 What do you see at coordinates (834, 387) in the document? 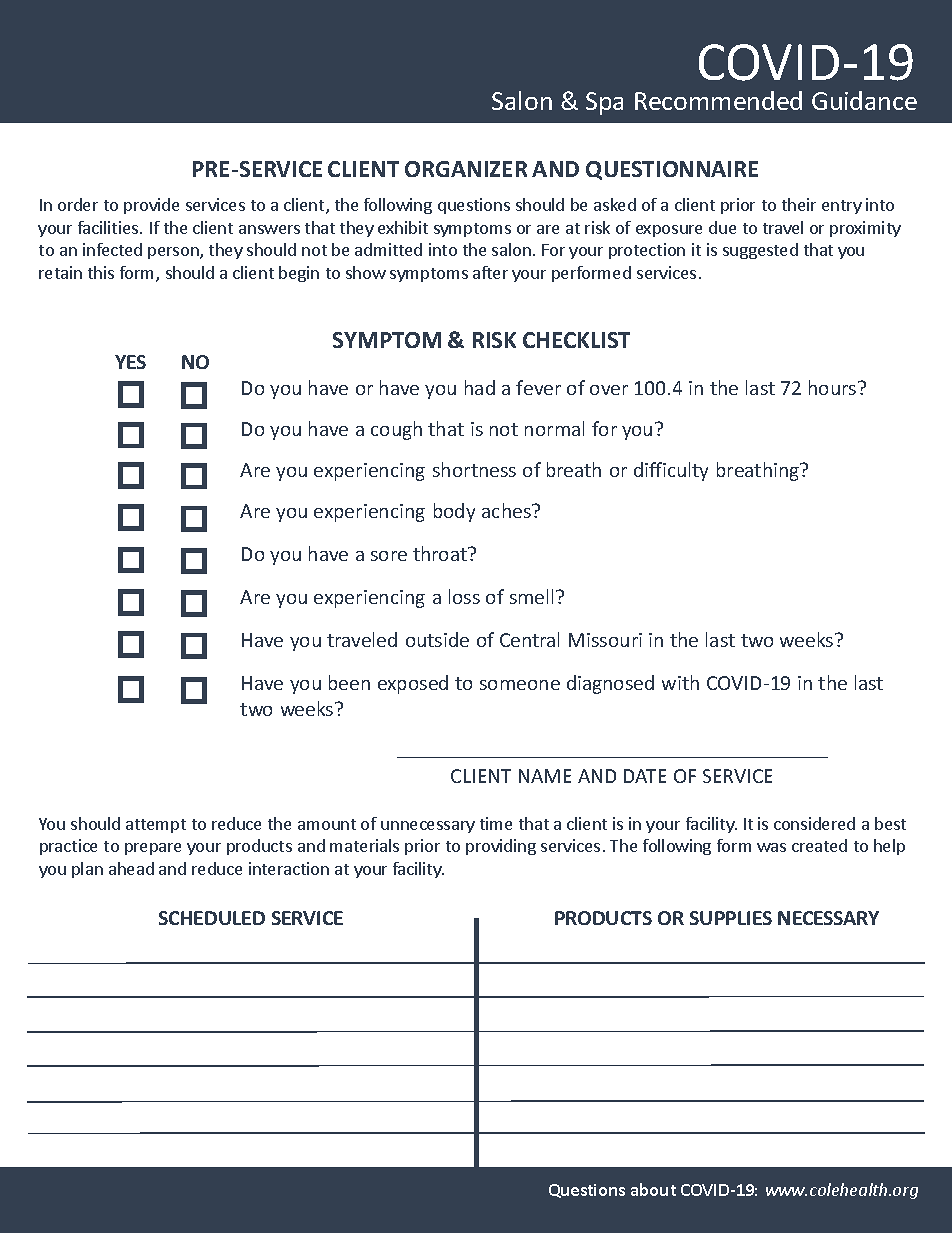
I see `hours` at bounding box center [834, 387].
